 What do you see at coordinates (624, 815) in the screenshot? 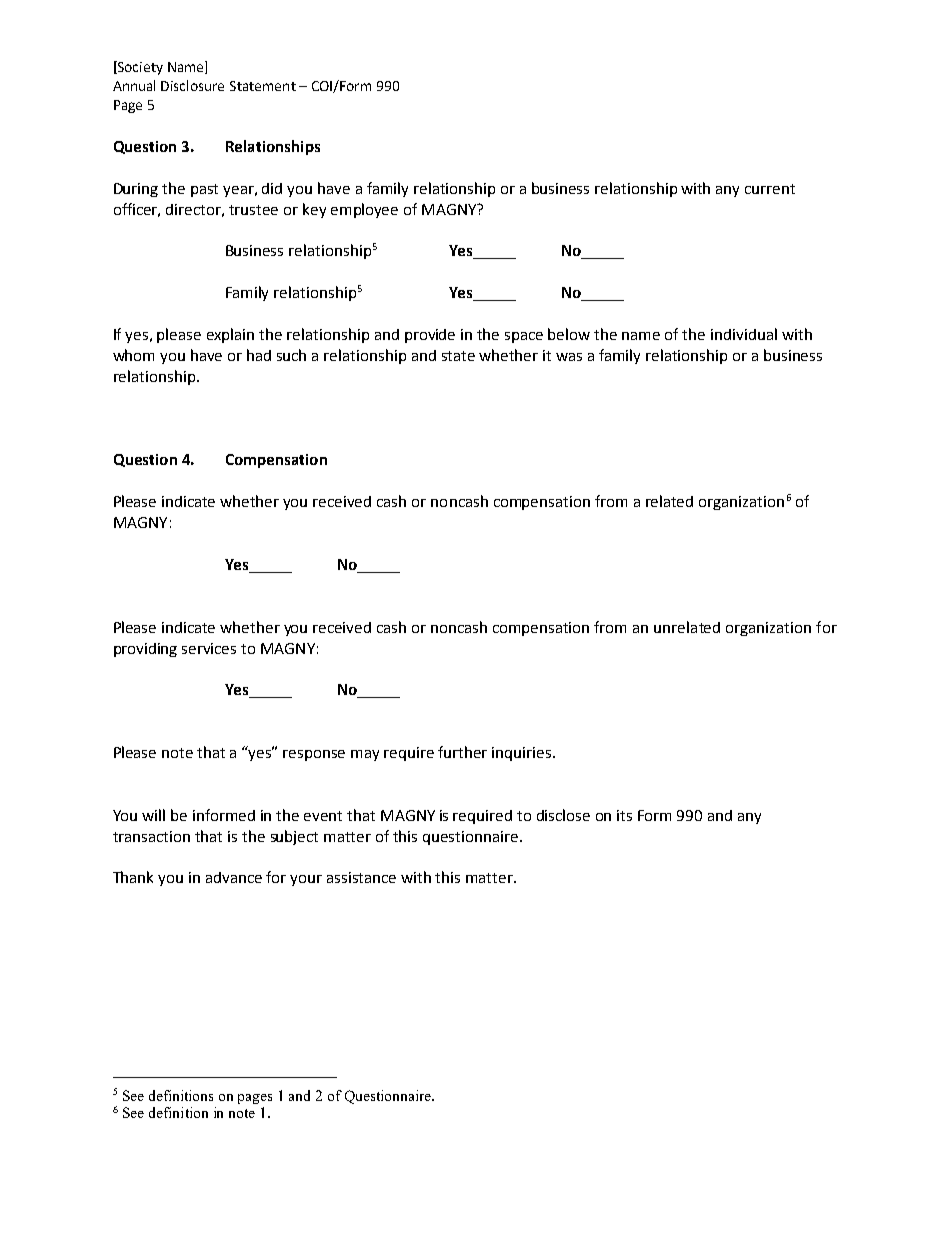
I see `its` at bounding box center [624, 815].
